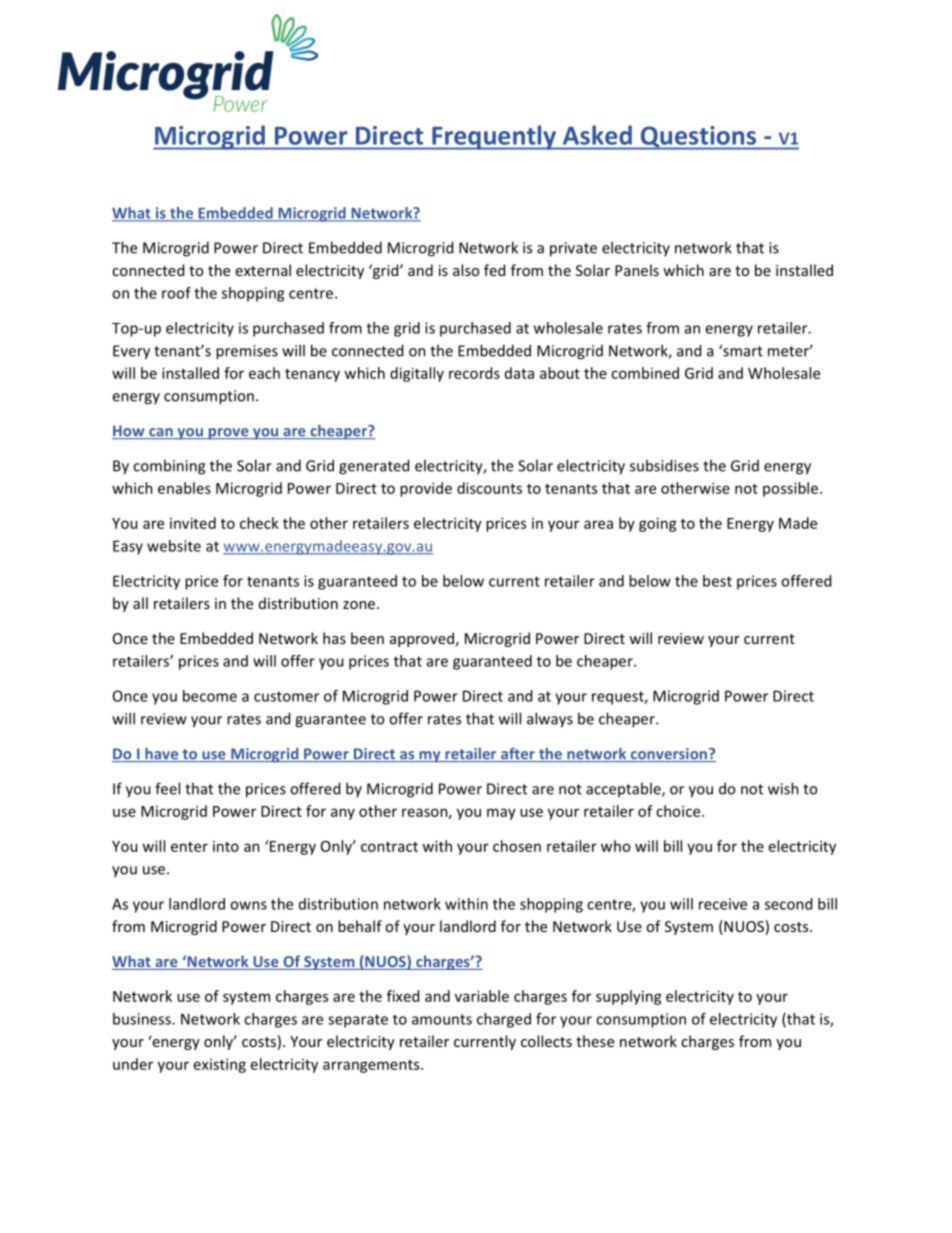 Image resolution: width=952 pixels, height=1233 pixels. What do you see at coordinates (518, 754) in the screenshot?
I see `after` at bounding box center [518, 754].
